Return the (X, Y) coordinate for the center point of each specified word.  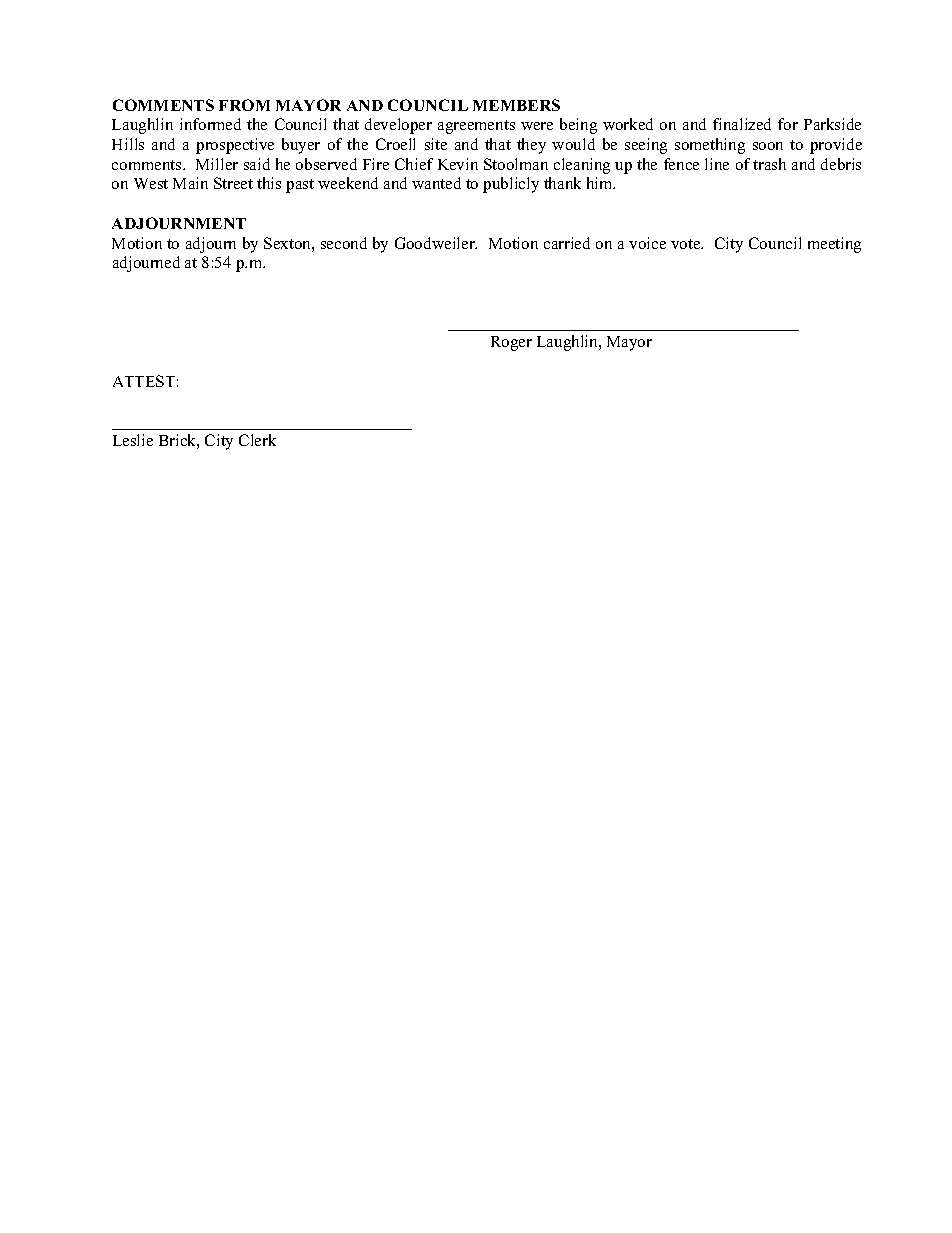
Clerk (257, 440)
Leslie (133, 440)
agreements (476, 127)
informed (210, 124)
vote (687, 244)
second (344, 243)
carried (567, 243)
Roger (511, 343)
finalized (742, 124)
